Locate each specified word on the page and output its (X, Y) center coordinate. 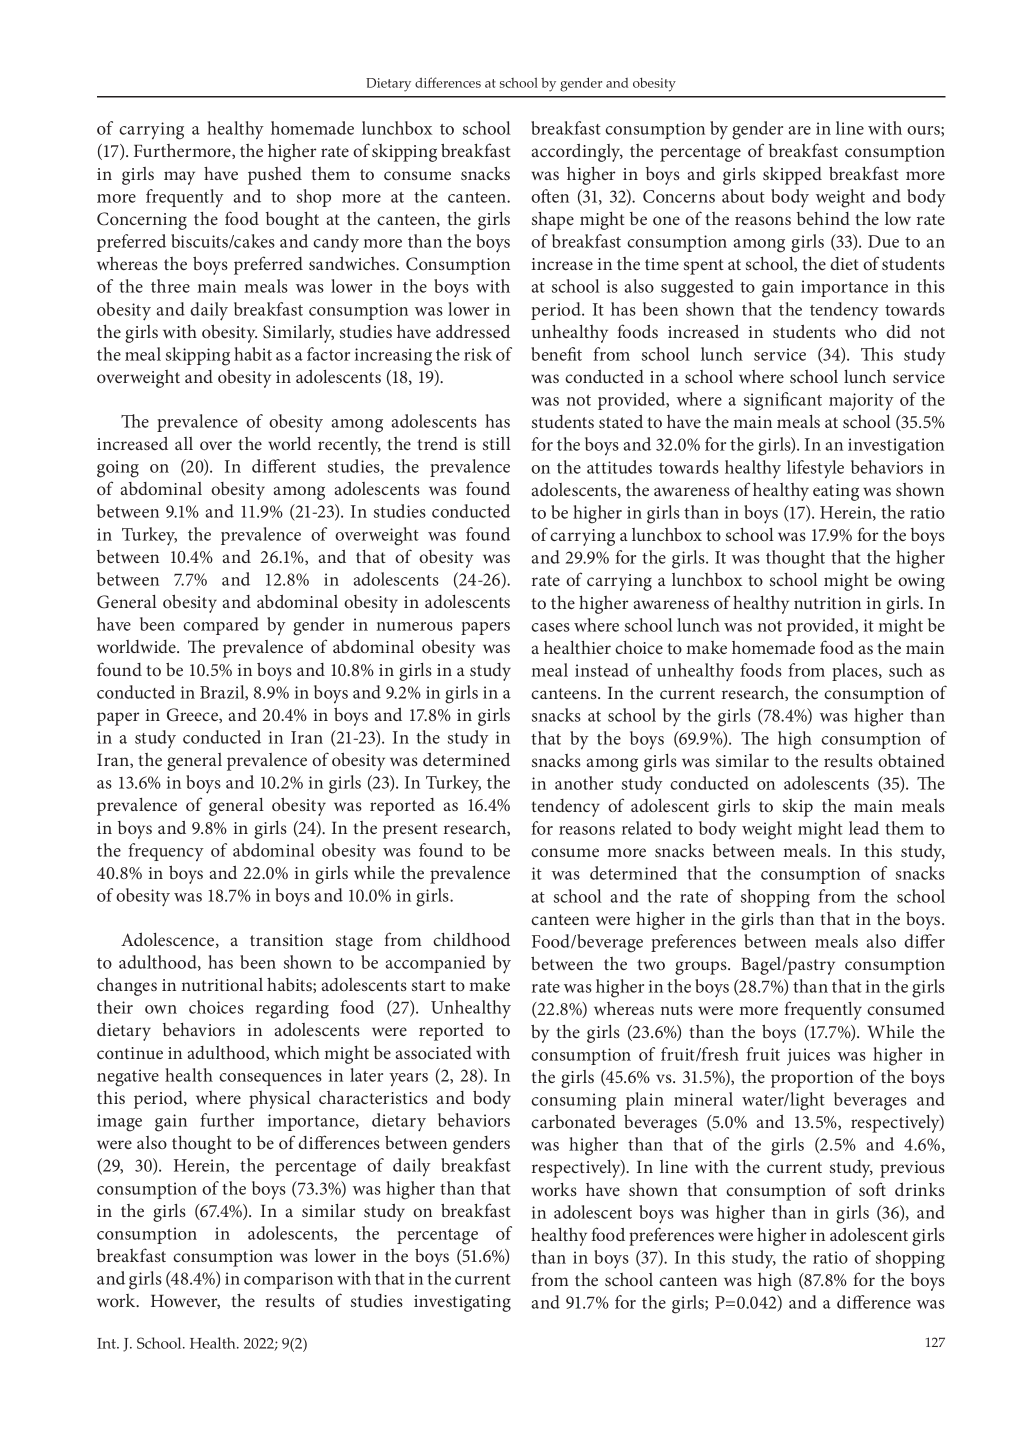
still (497, 443)
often (550, 196)
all (184, 443)
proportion (812, 1079)
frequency (166, 852)
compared (221, 626)
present (410, 831)
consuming (573, 1102)
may (179, 178)
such (906, 670)
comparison (288, 1280)
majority (861, 401)
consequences (270, 1079)
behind (823, 218)
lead (864, 828)
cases (550, 627)
